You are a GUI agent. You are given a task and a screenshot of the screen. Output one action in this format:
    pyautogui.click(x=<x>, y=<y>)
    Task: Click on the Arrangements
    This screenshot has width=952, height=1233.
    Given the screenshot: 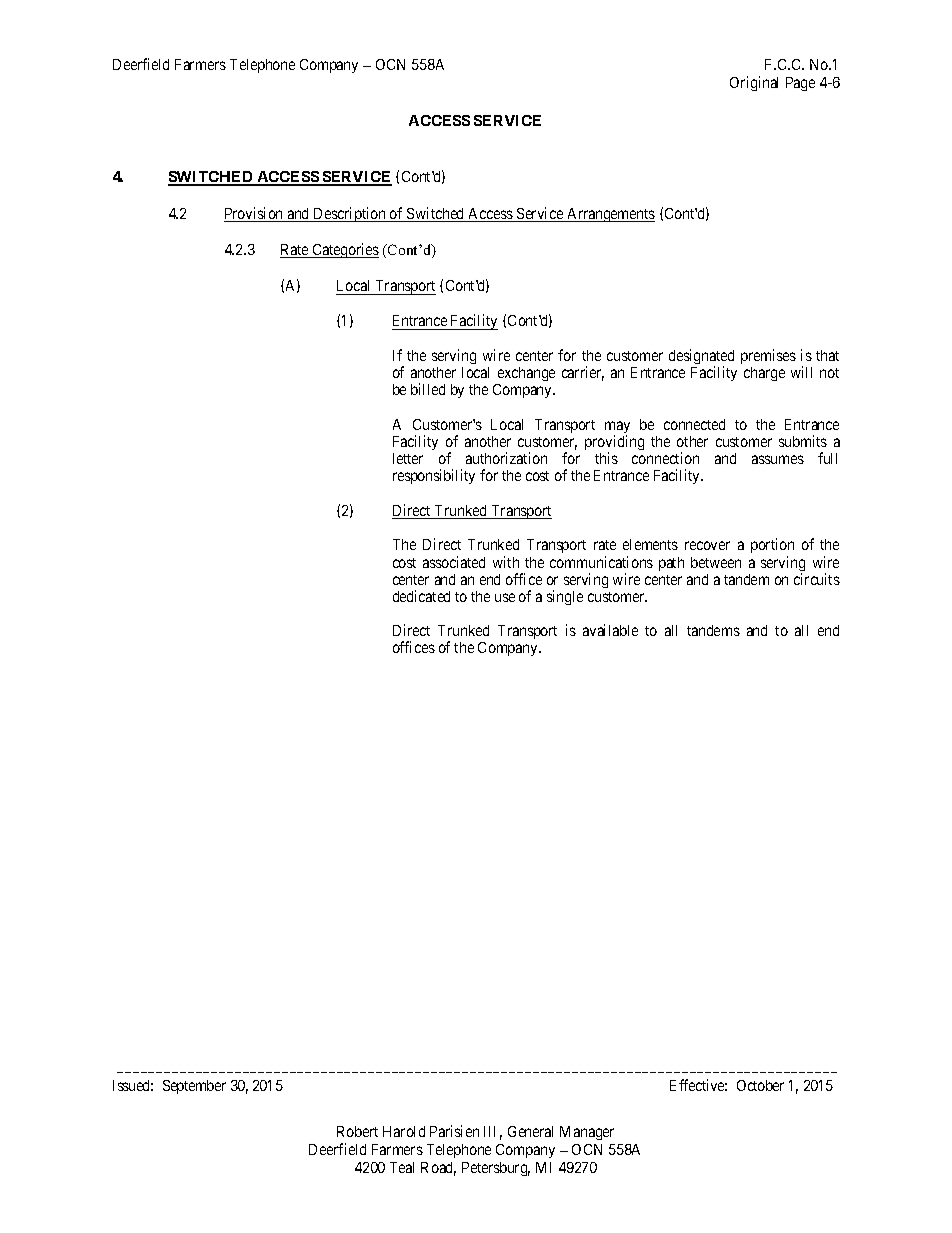 What is the action you would take?
    pyautogui.click(x=610, y=215)
